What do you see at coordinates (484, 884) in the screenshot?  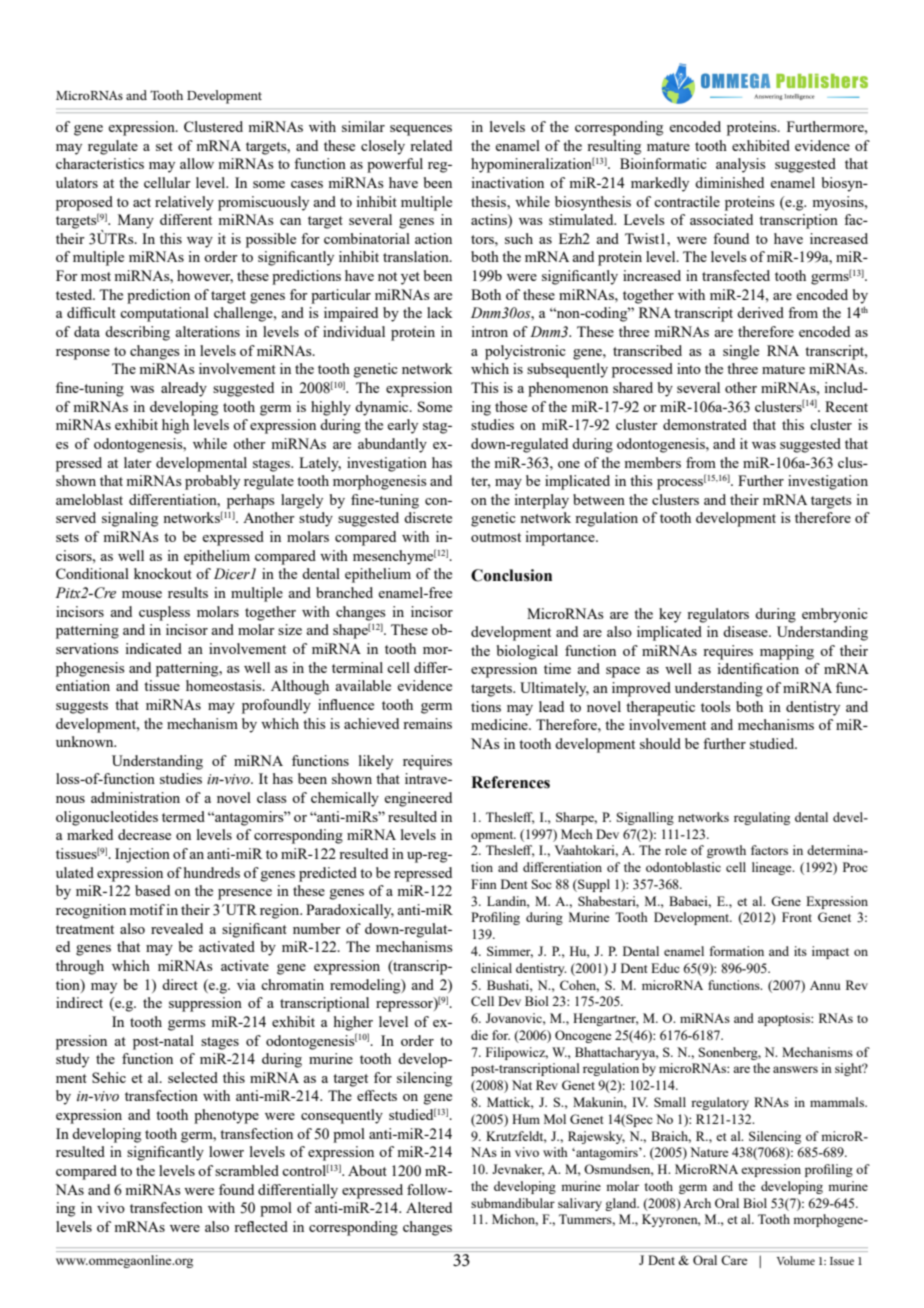 I see `Finn` at bounding box center [484, 884].
